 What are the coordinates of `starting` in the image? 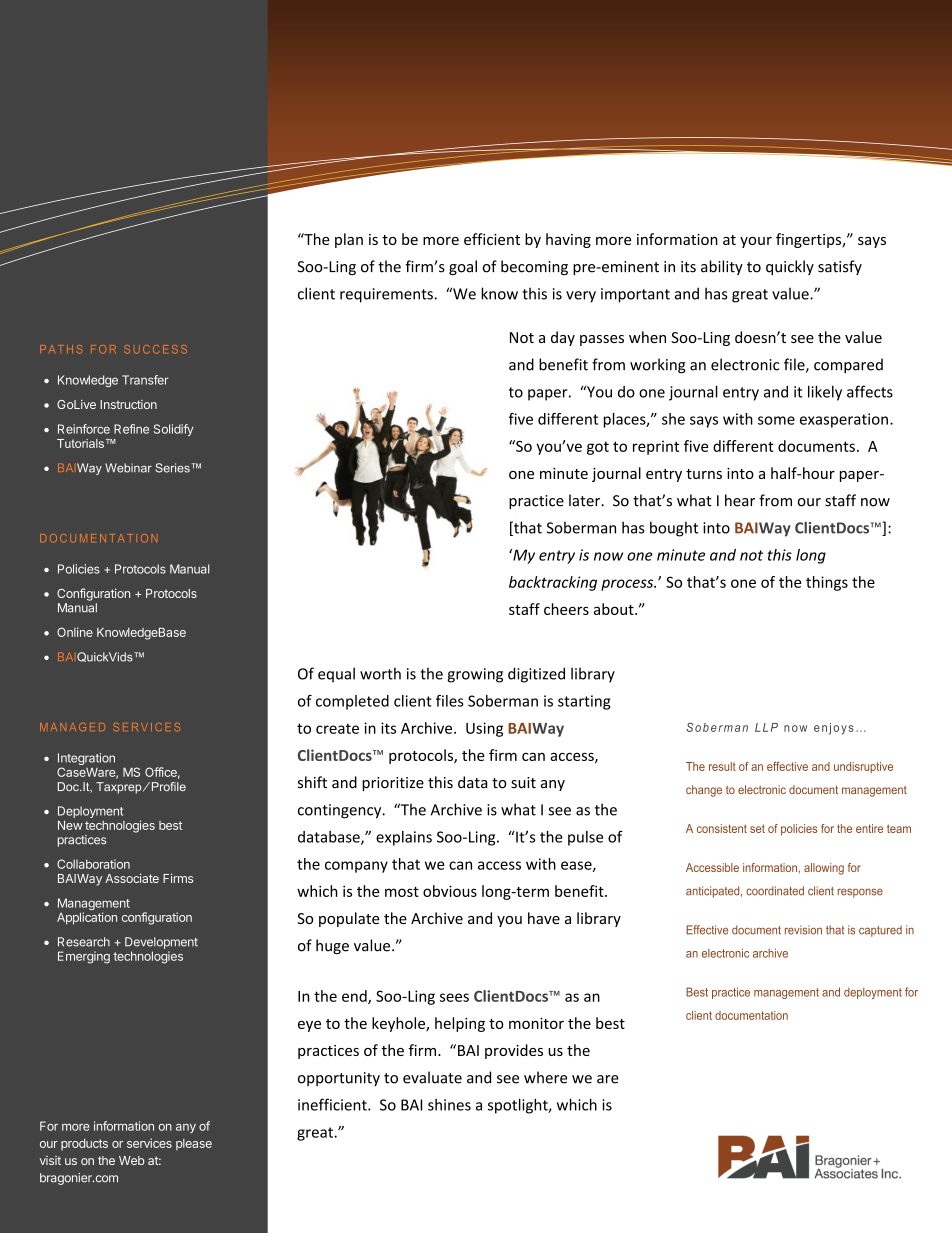 It's located at (584, 702).
